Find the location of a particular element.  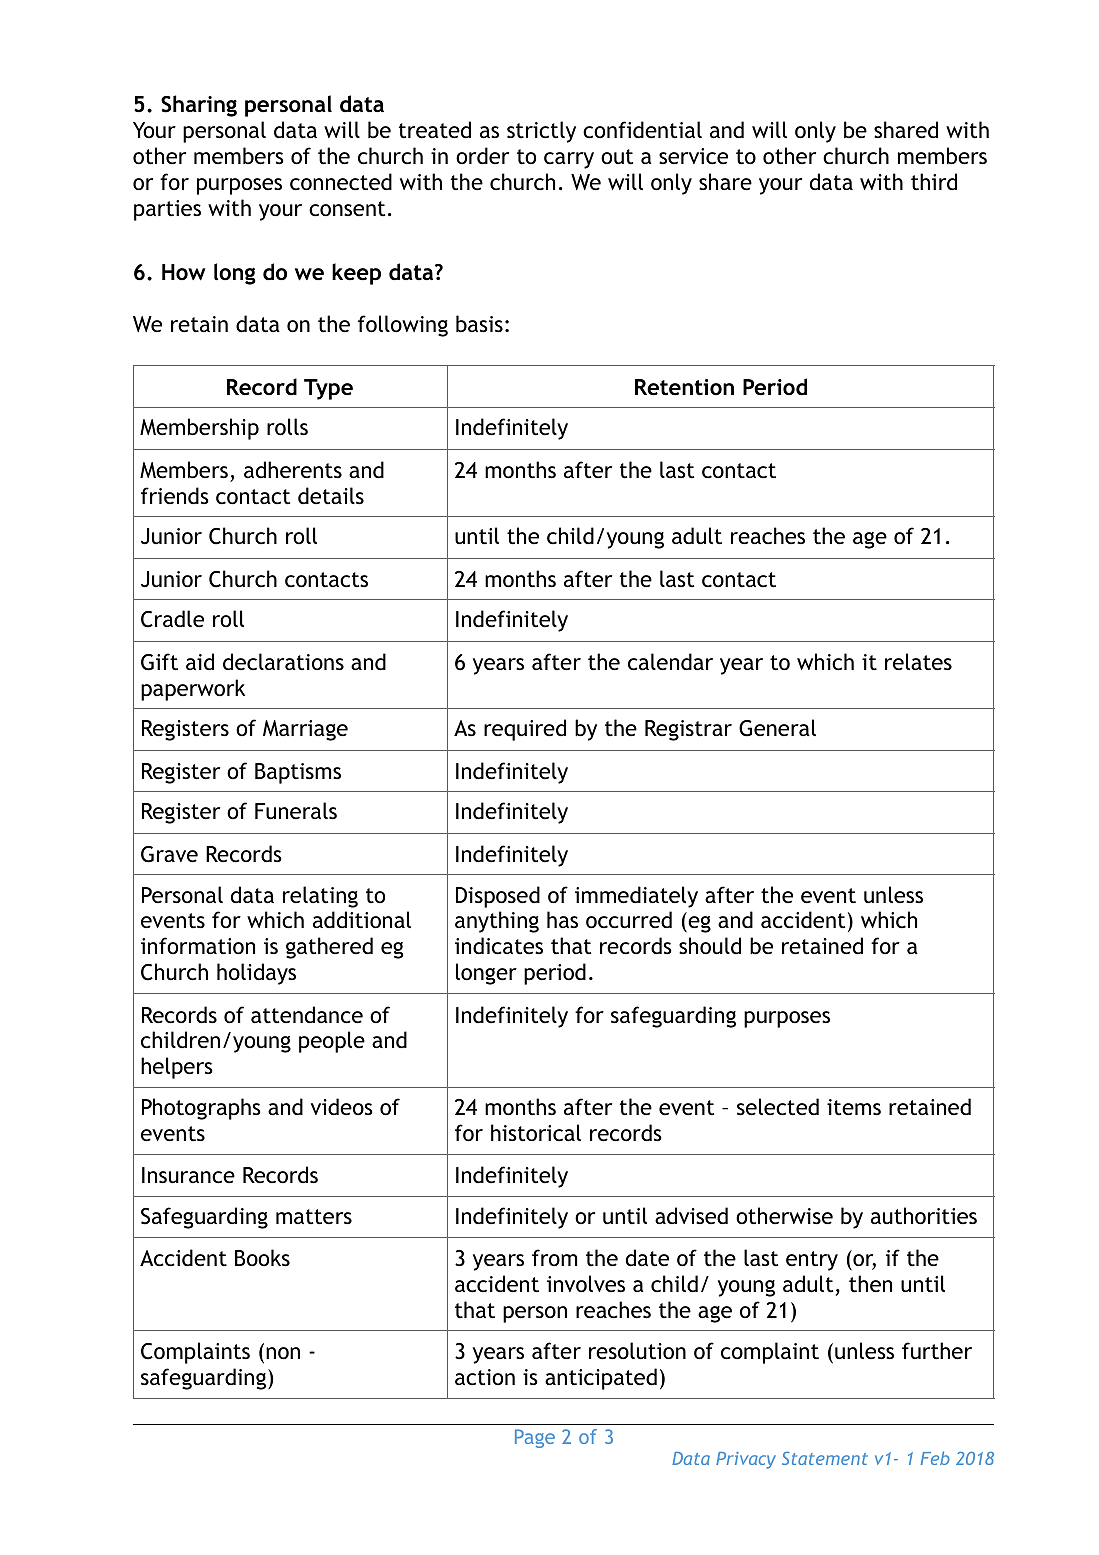

strictly is located at coordinates (541, 132).
